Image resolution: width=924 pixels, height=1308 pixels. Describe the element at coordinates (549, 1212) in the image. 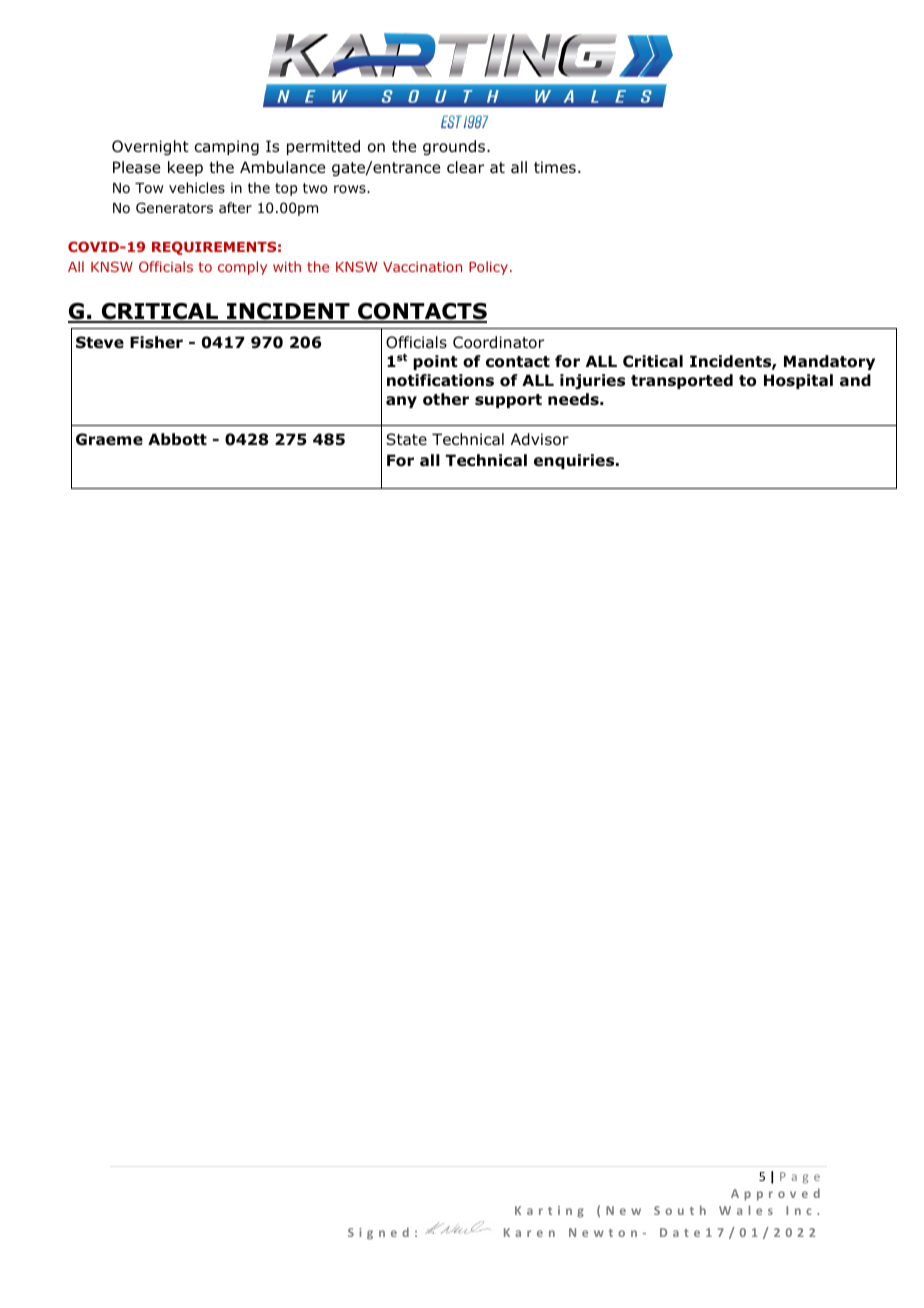

I see `Karting` at that location.
